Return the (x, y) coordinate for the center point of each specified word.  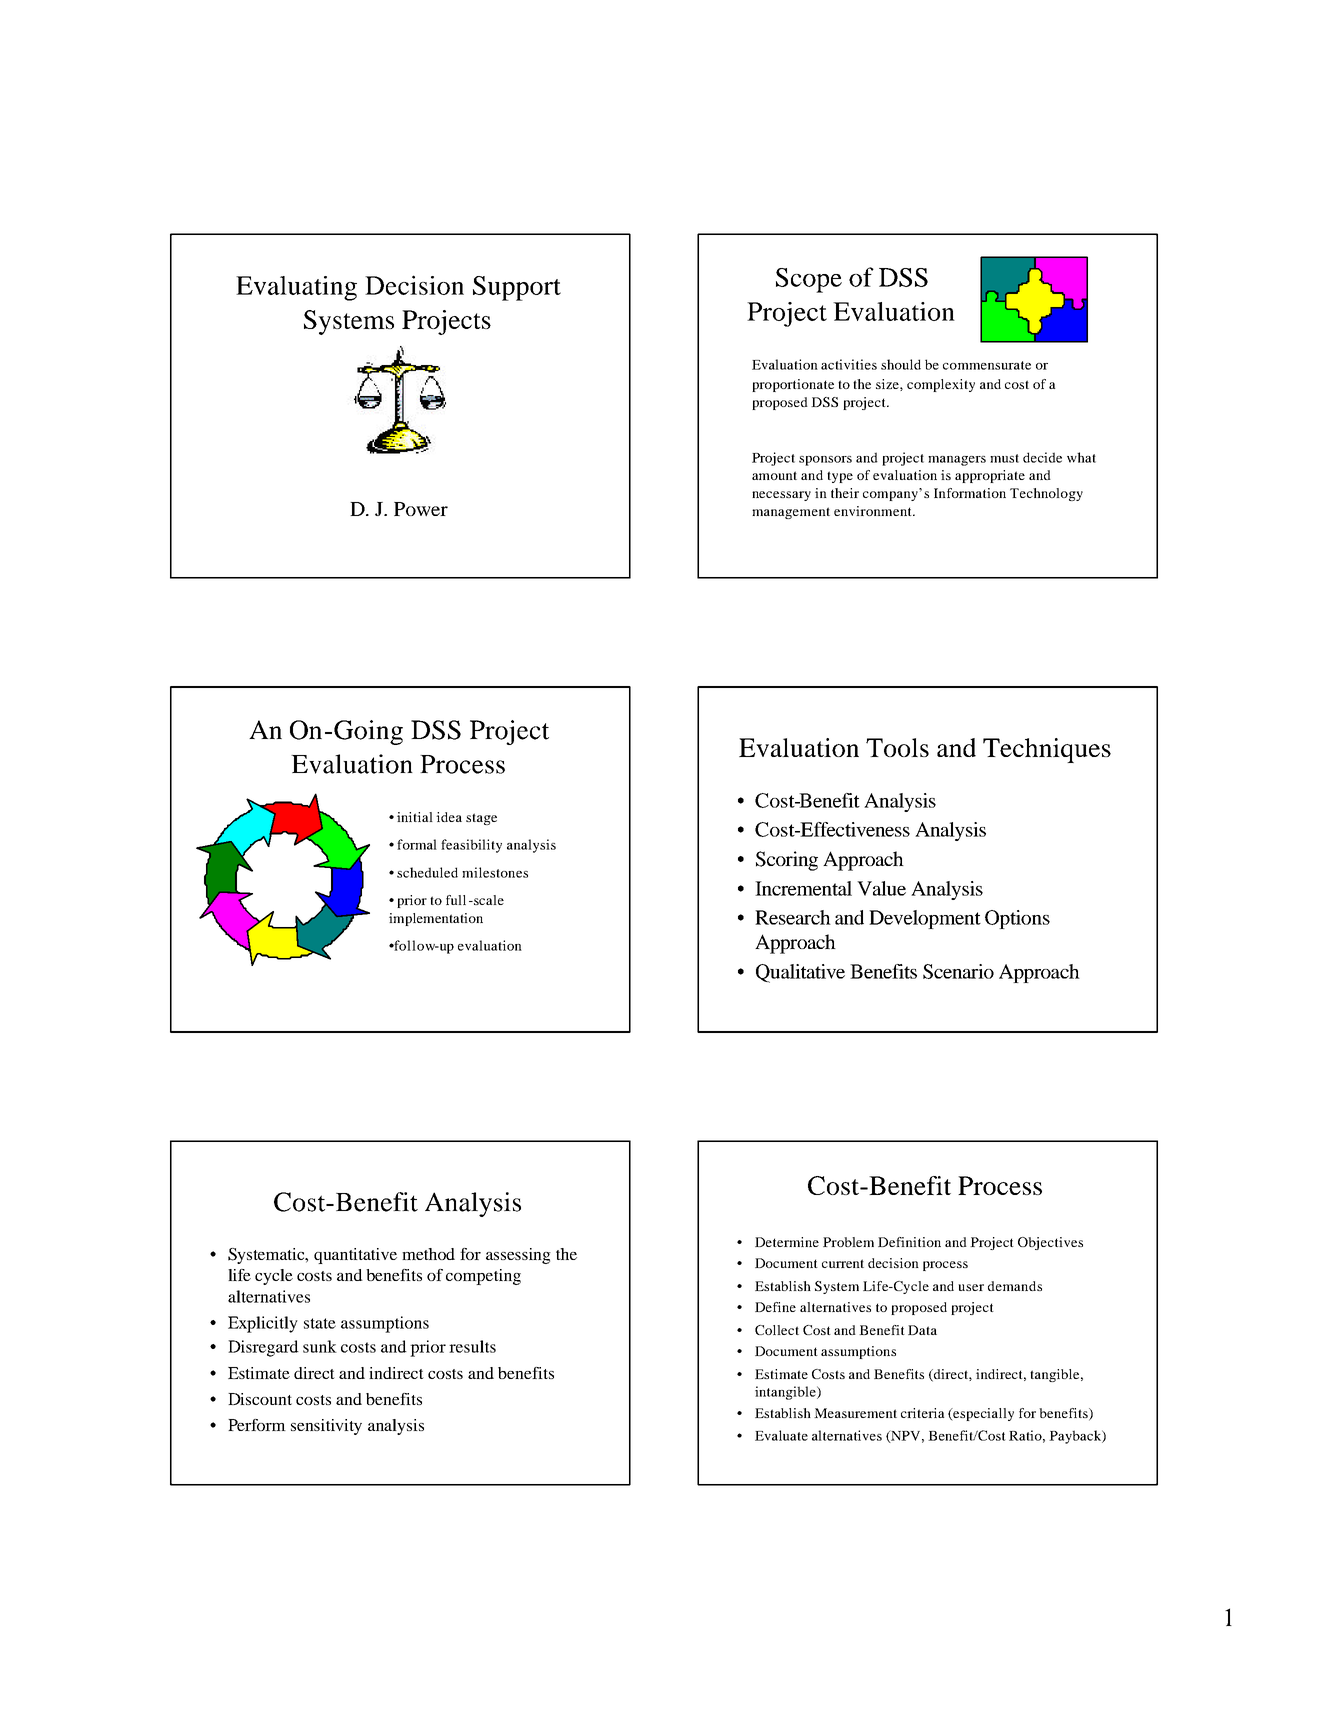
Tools (897, 747)
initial (415, 817)
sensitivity (326, 1427)
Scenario (958, 971)
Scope (809, 280)
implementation (436, 919)
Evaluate (781, 1435)
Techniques (1047, 750)
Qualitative (800, 973)
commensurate (987, 365)
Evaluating (296, 288)
